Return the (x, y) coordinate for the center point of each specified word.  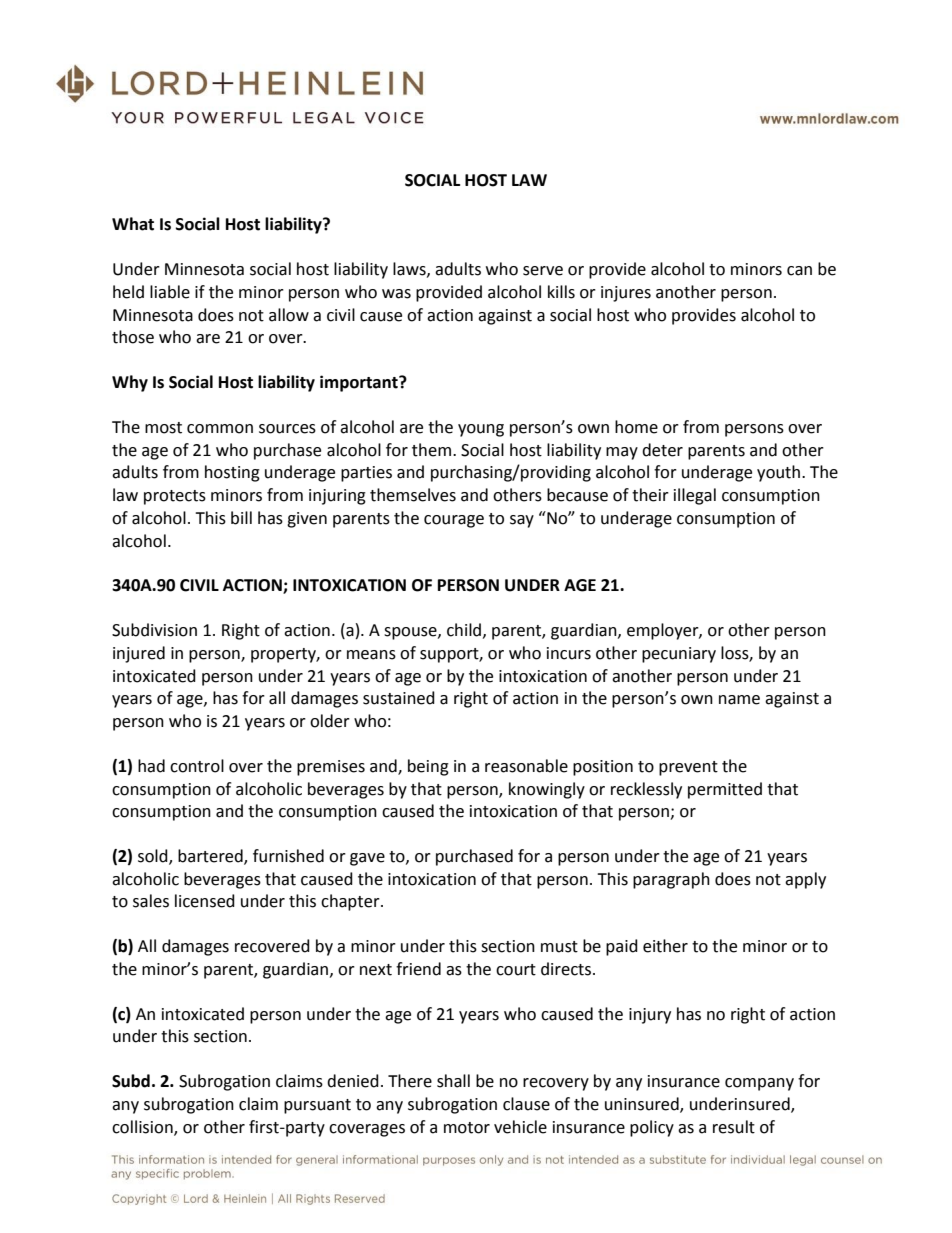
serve (543, 271)
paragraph (671, 880)
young (481, 430)
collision (143, 1127)
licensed (205, 901)
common (220, 429)
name (739, 700)
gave (367, 859)
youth (778, 473)
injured (139, 654)
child (464, 630)
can (799, 271)
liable (170, 292)
